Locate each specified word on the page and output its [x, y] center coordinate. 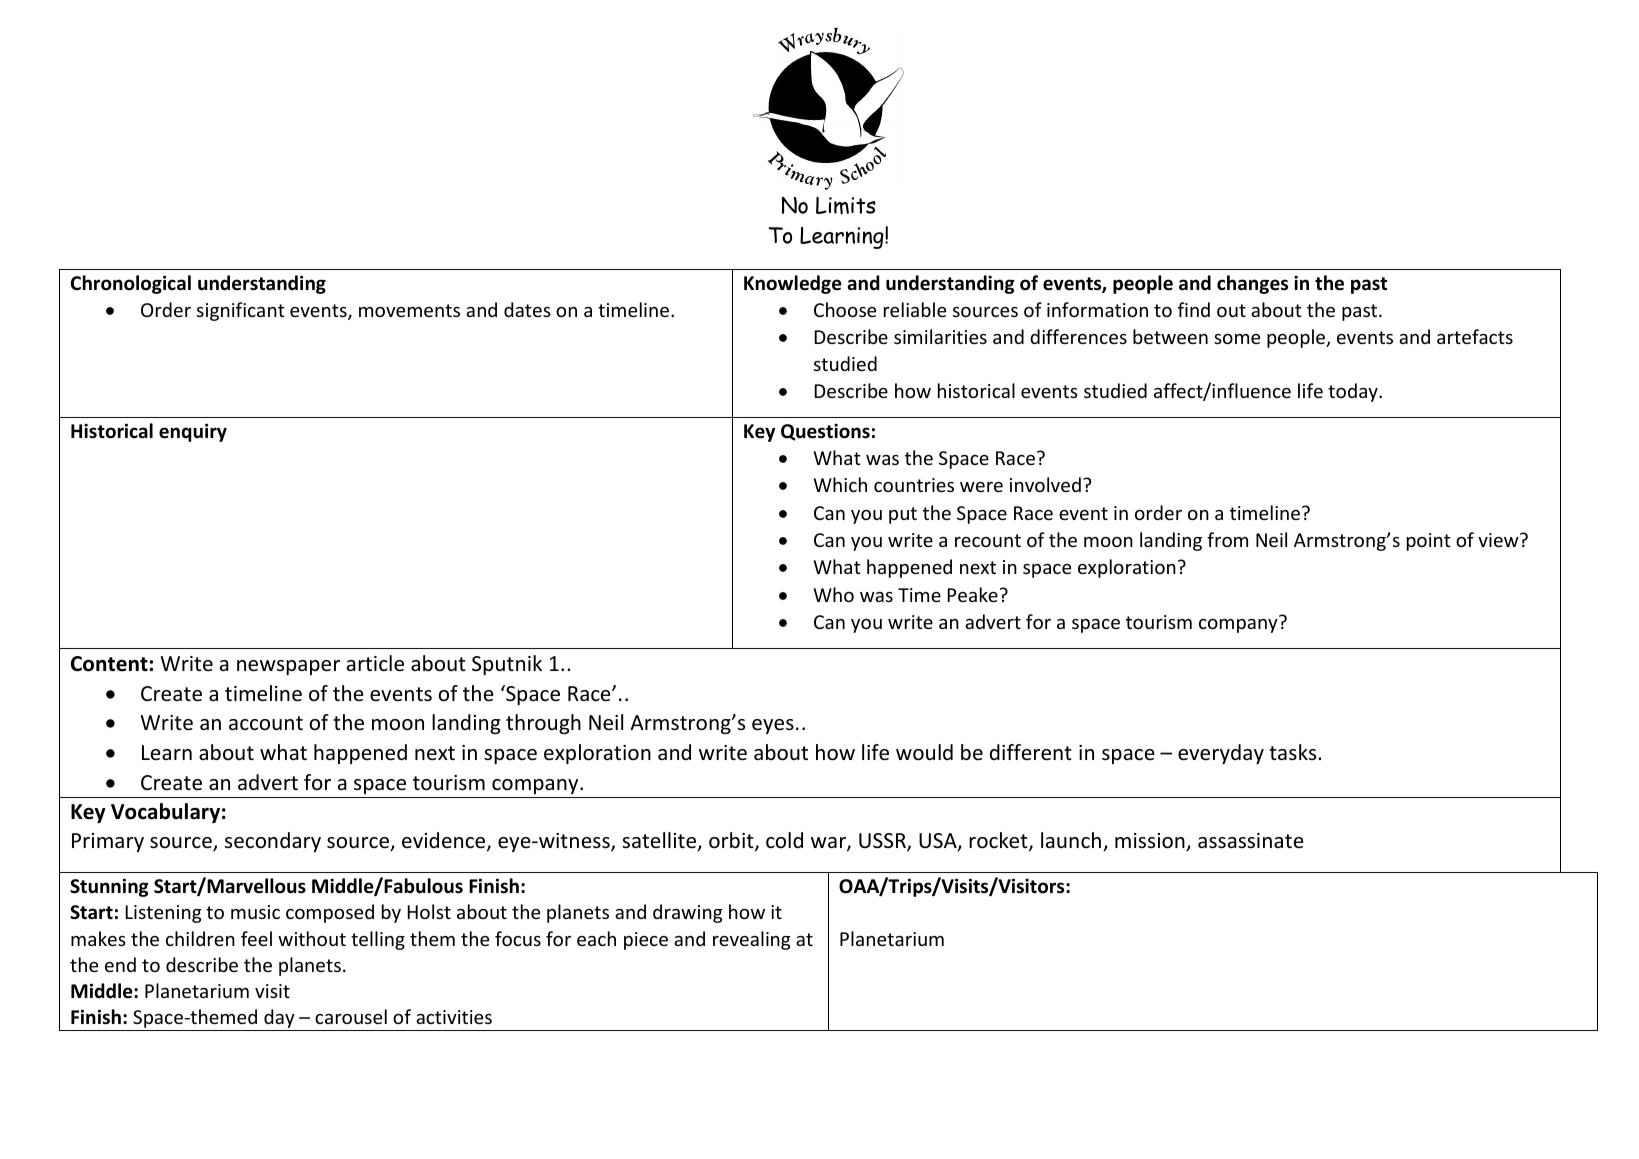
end [120, 964]
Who [834, 594]
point [1429, 542]
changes [1252, 284]
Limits [846, 206]
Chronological [131, 284]
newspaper [288, 667]
